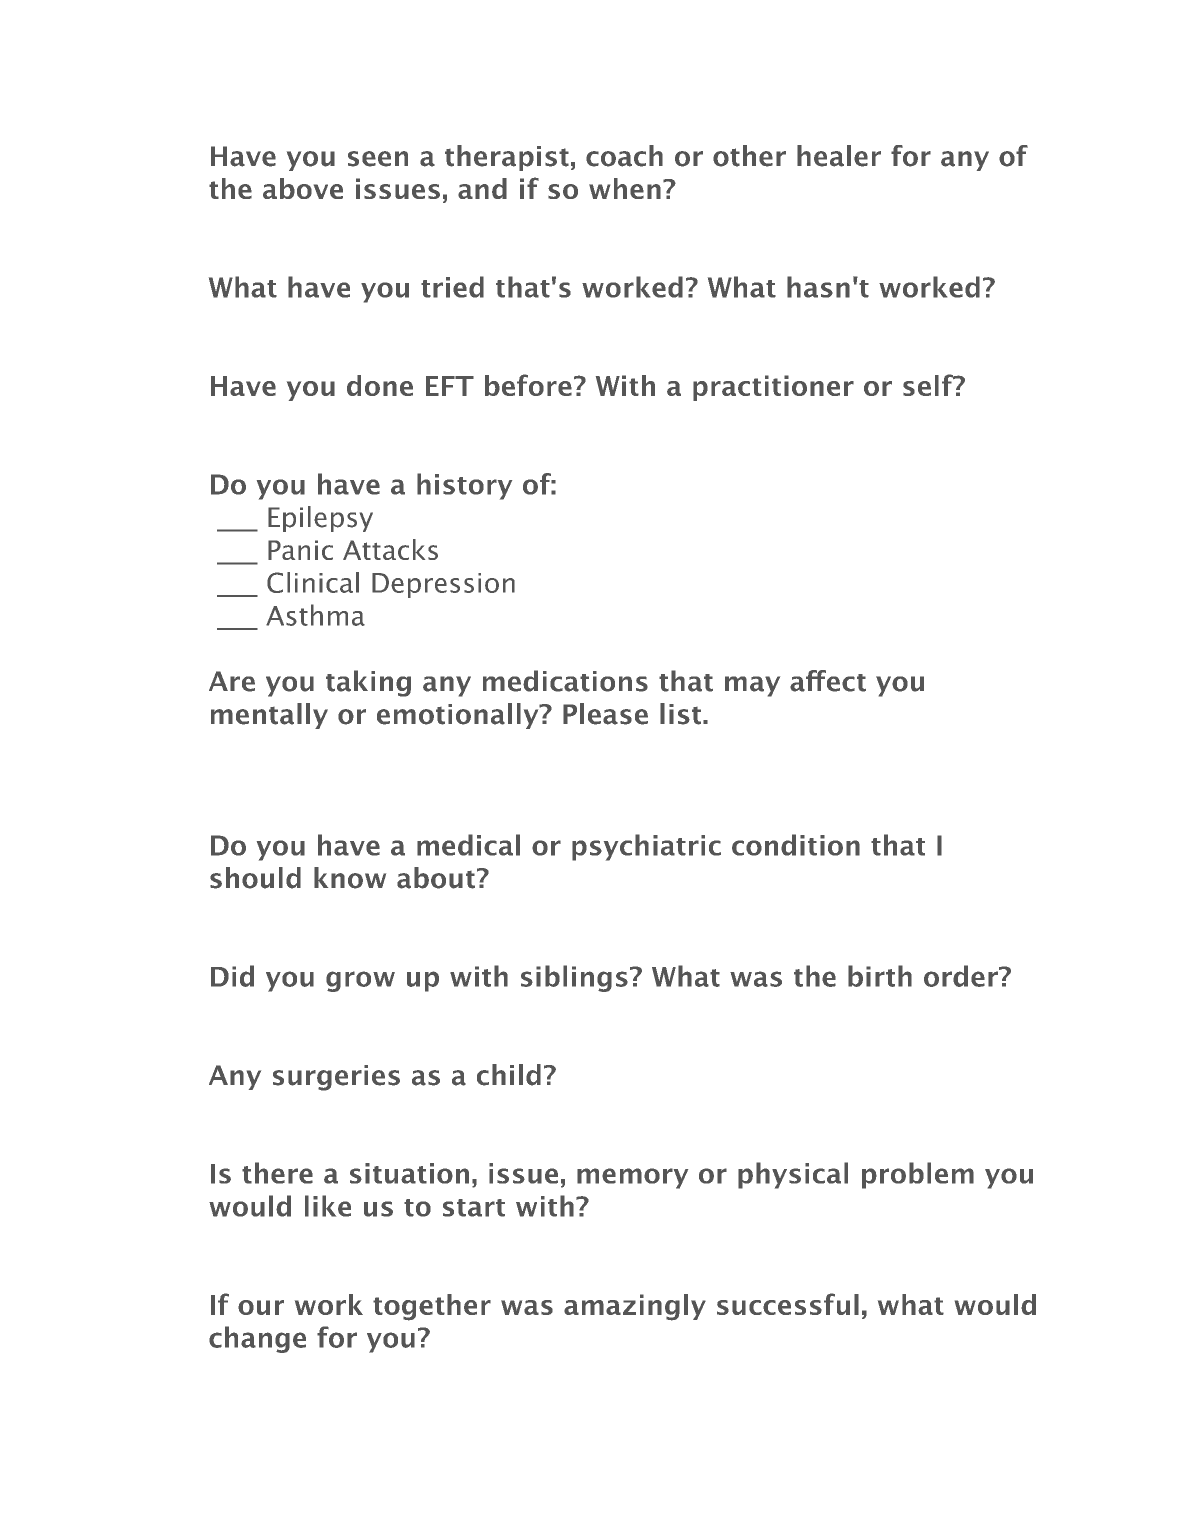  What do you see at coordinates (300, 550) in the screenshot?
I see `Panic` at bounding box center [300, 550].
